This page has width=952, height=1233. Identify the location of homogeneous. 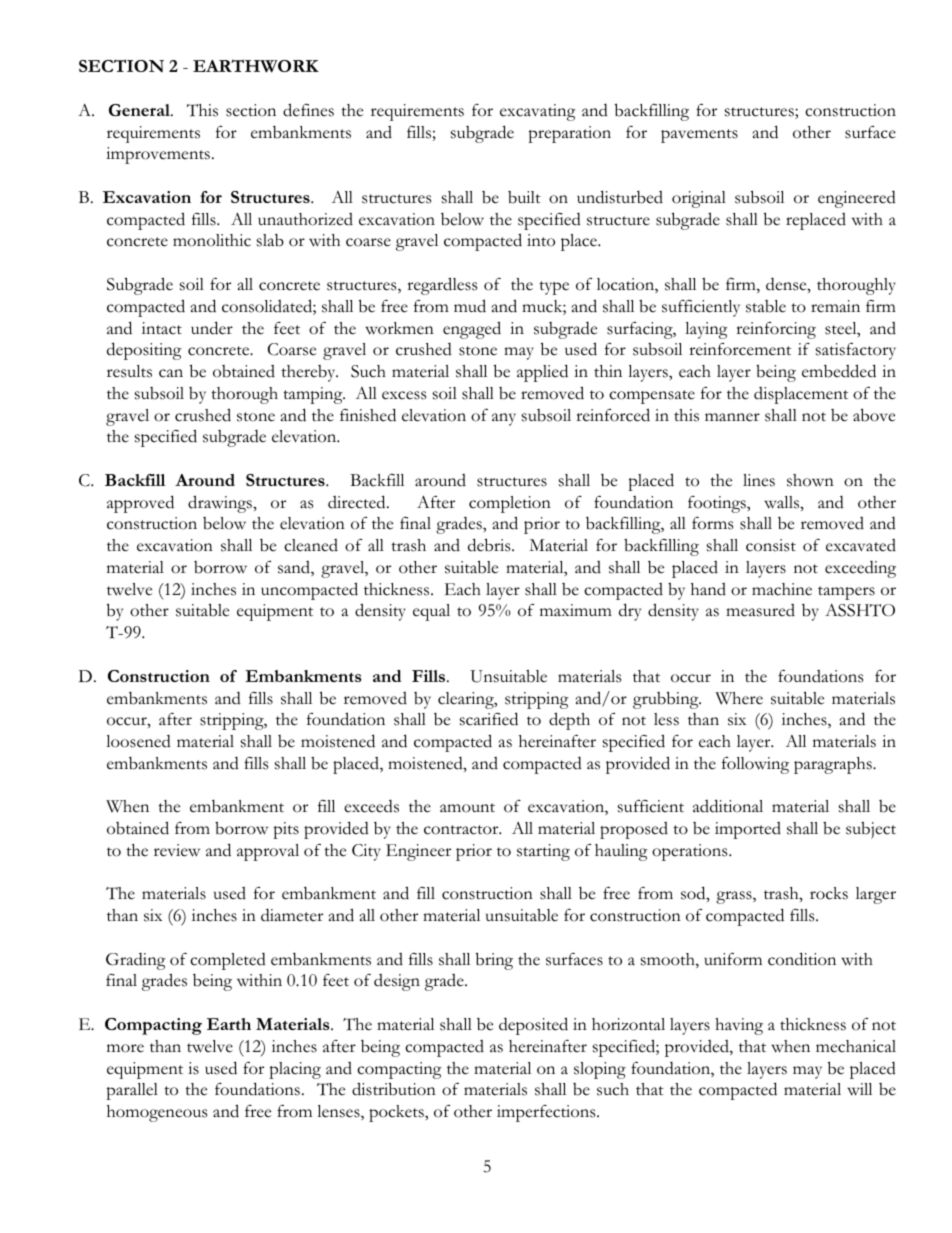
(157, 1113).
